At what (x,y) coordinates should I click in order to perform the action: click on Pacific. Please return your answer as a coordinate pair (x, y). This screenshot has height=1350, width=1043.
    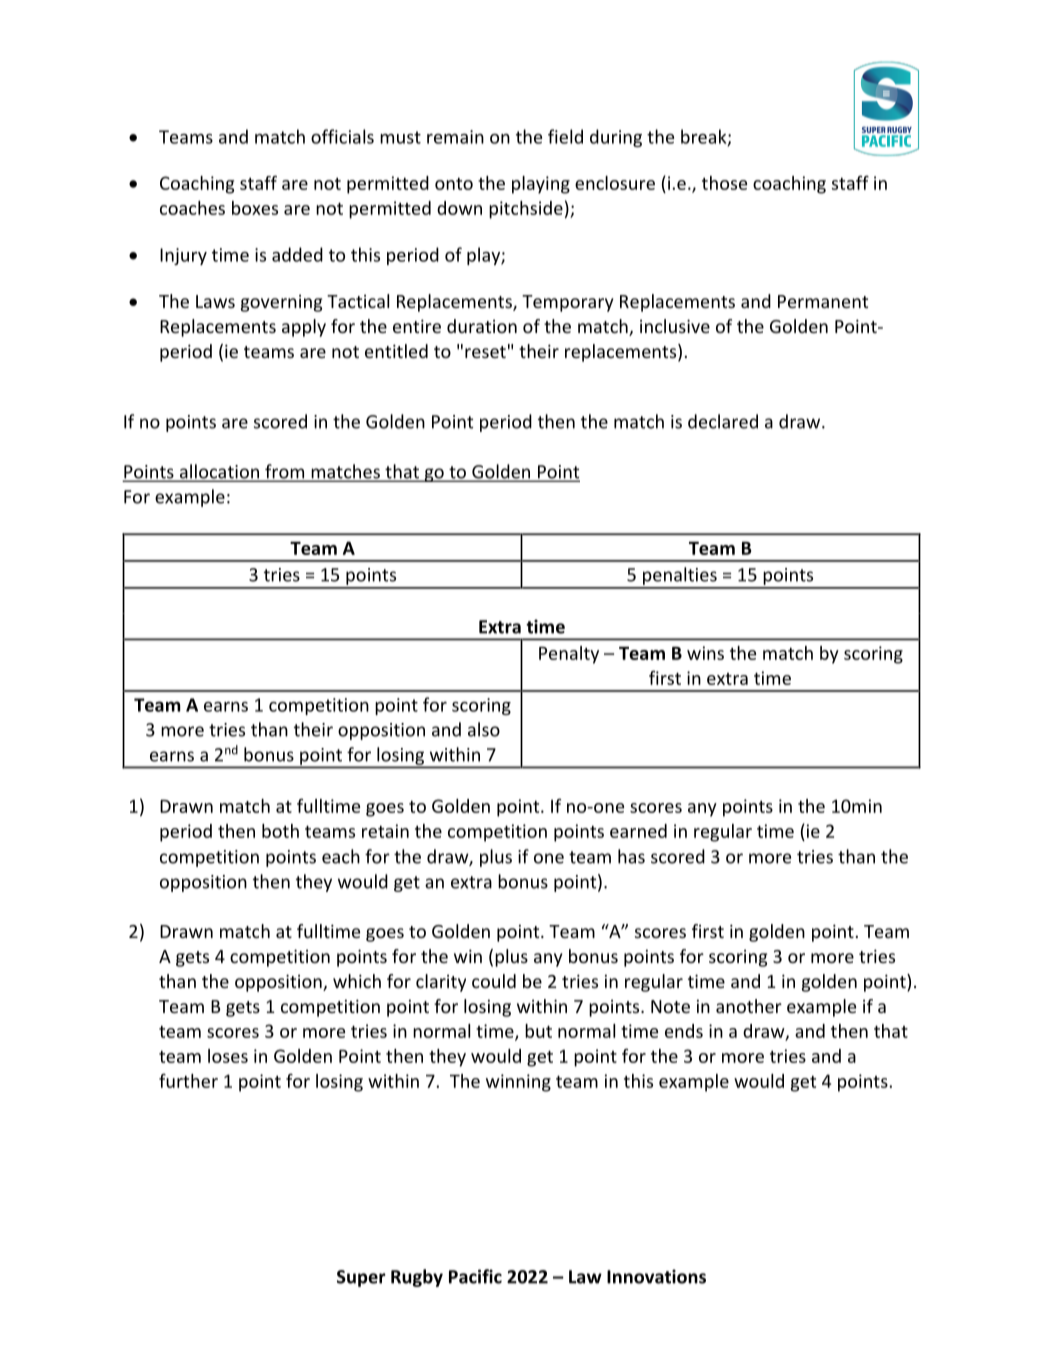
    Looking at the image, I should click on (475, 1276).
